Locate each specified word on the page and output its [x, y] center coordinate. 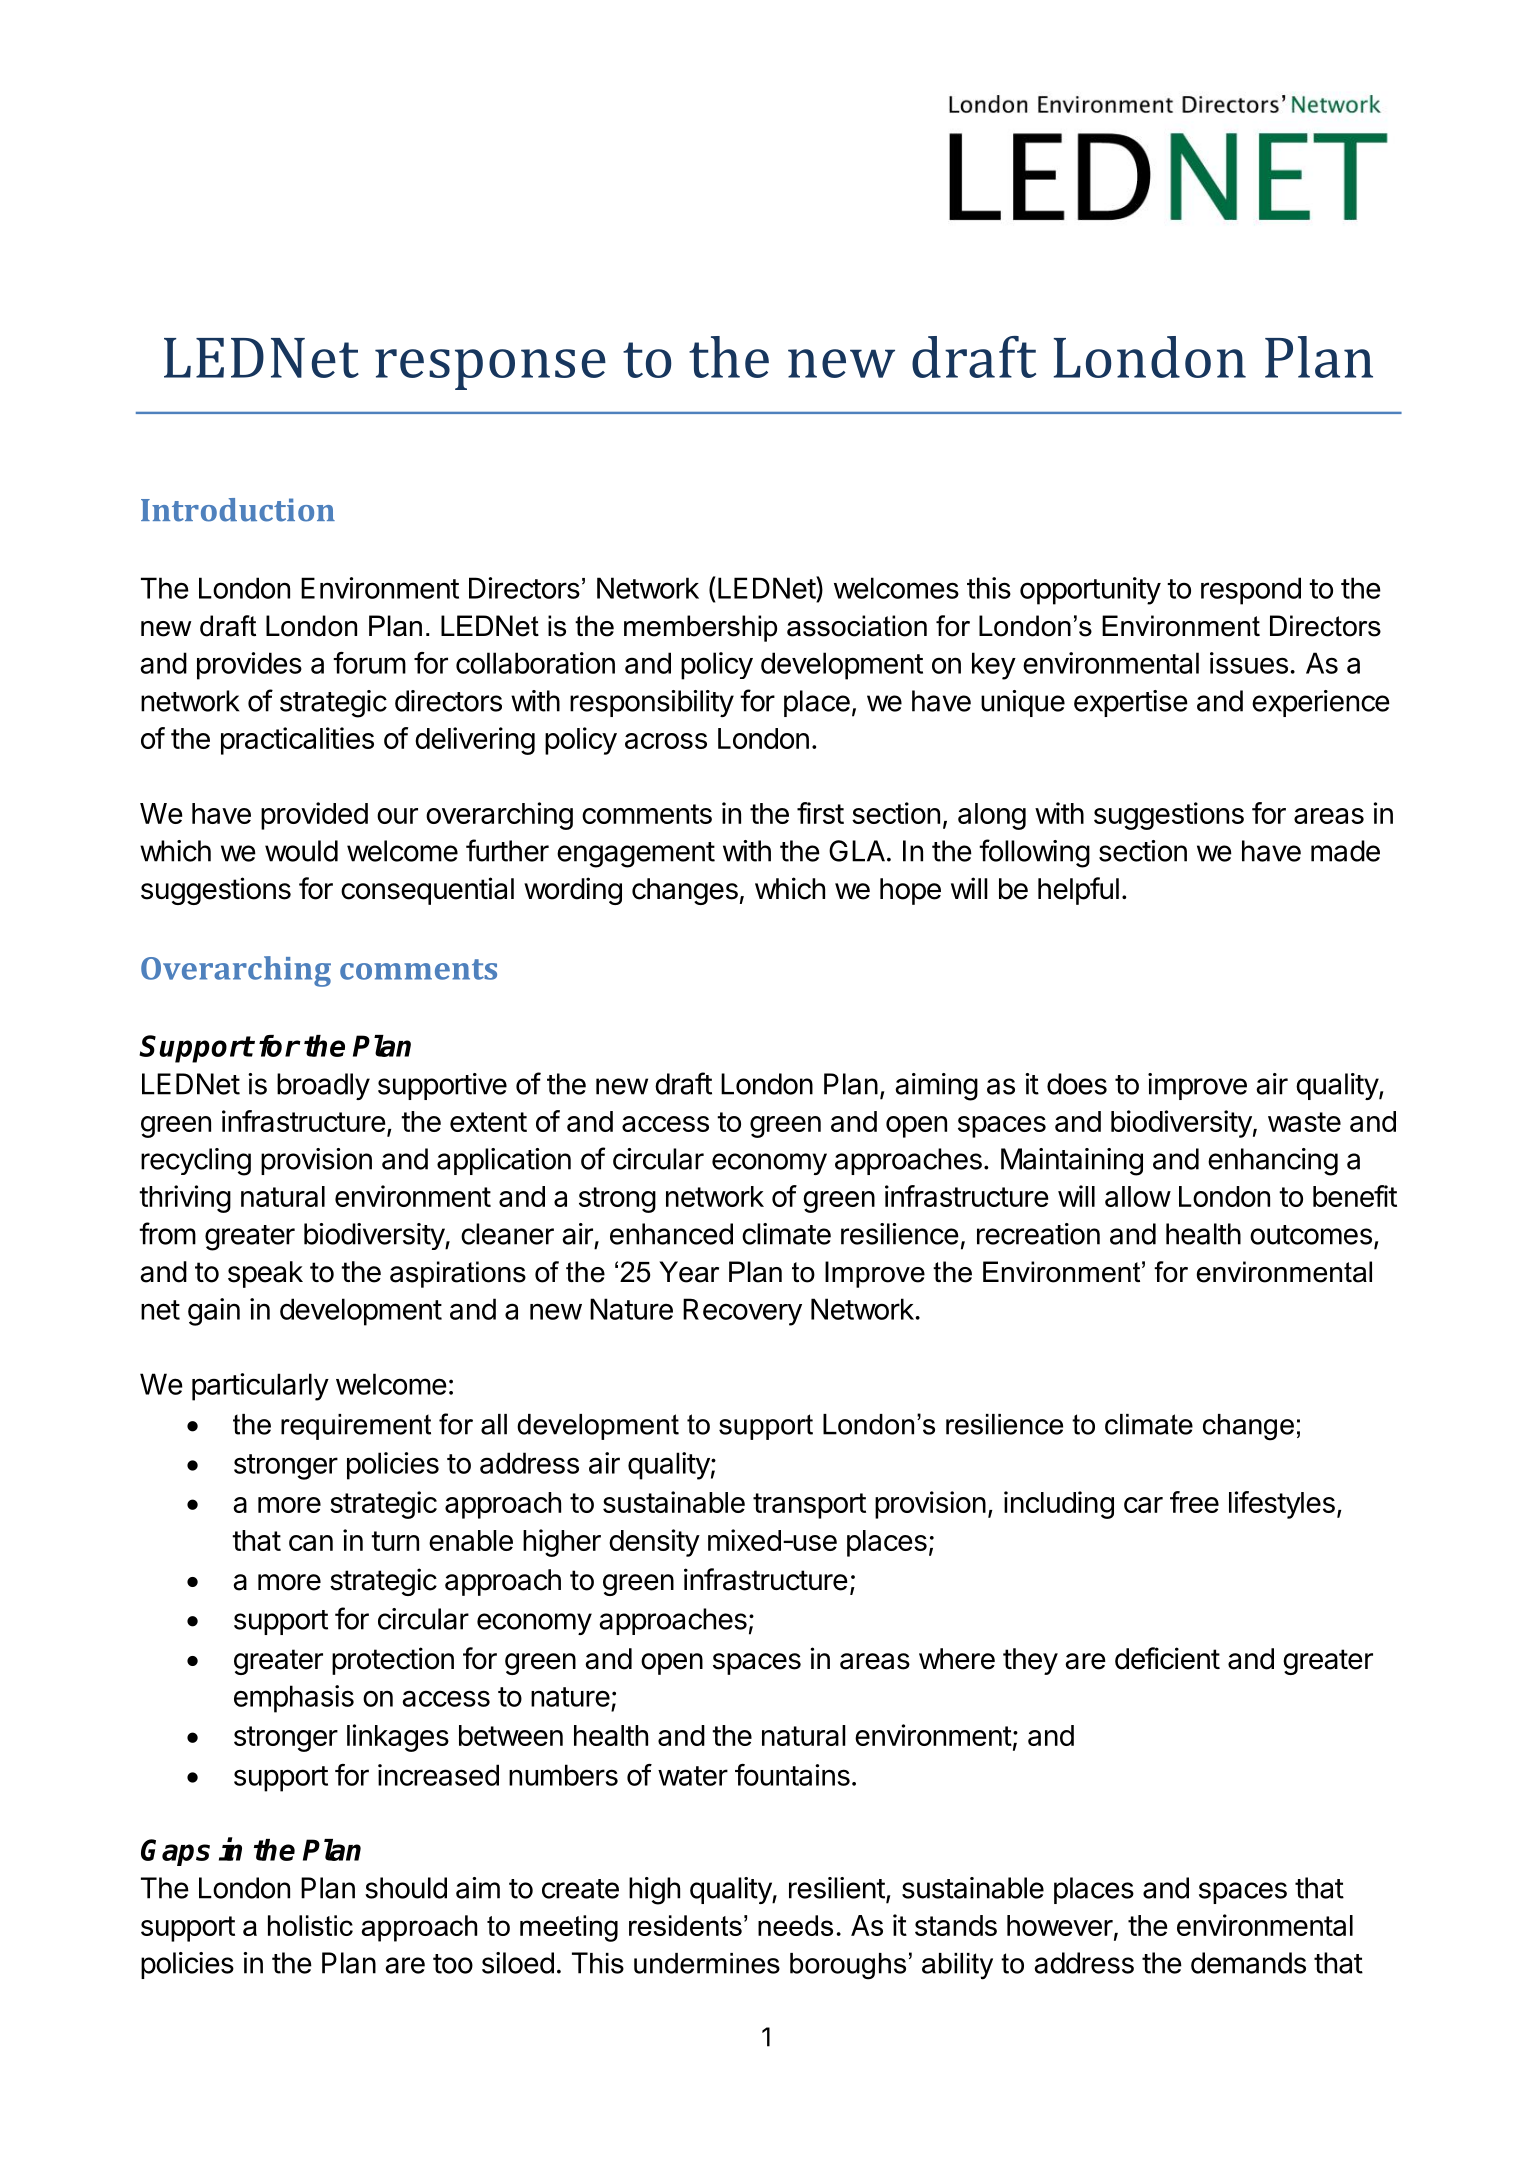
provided [314, 816]
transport [809, 1506]
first [820, 813]
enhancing [1273, 1162]
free [1194, 1502]
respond [1251, 591]
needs [795, 1925]
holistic [310, 1925]
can [311, 1543]
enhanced [671, 1234]
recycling [196, 1162]
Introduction [238, 510]
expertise [1131, 703]
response [490, 369]
